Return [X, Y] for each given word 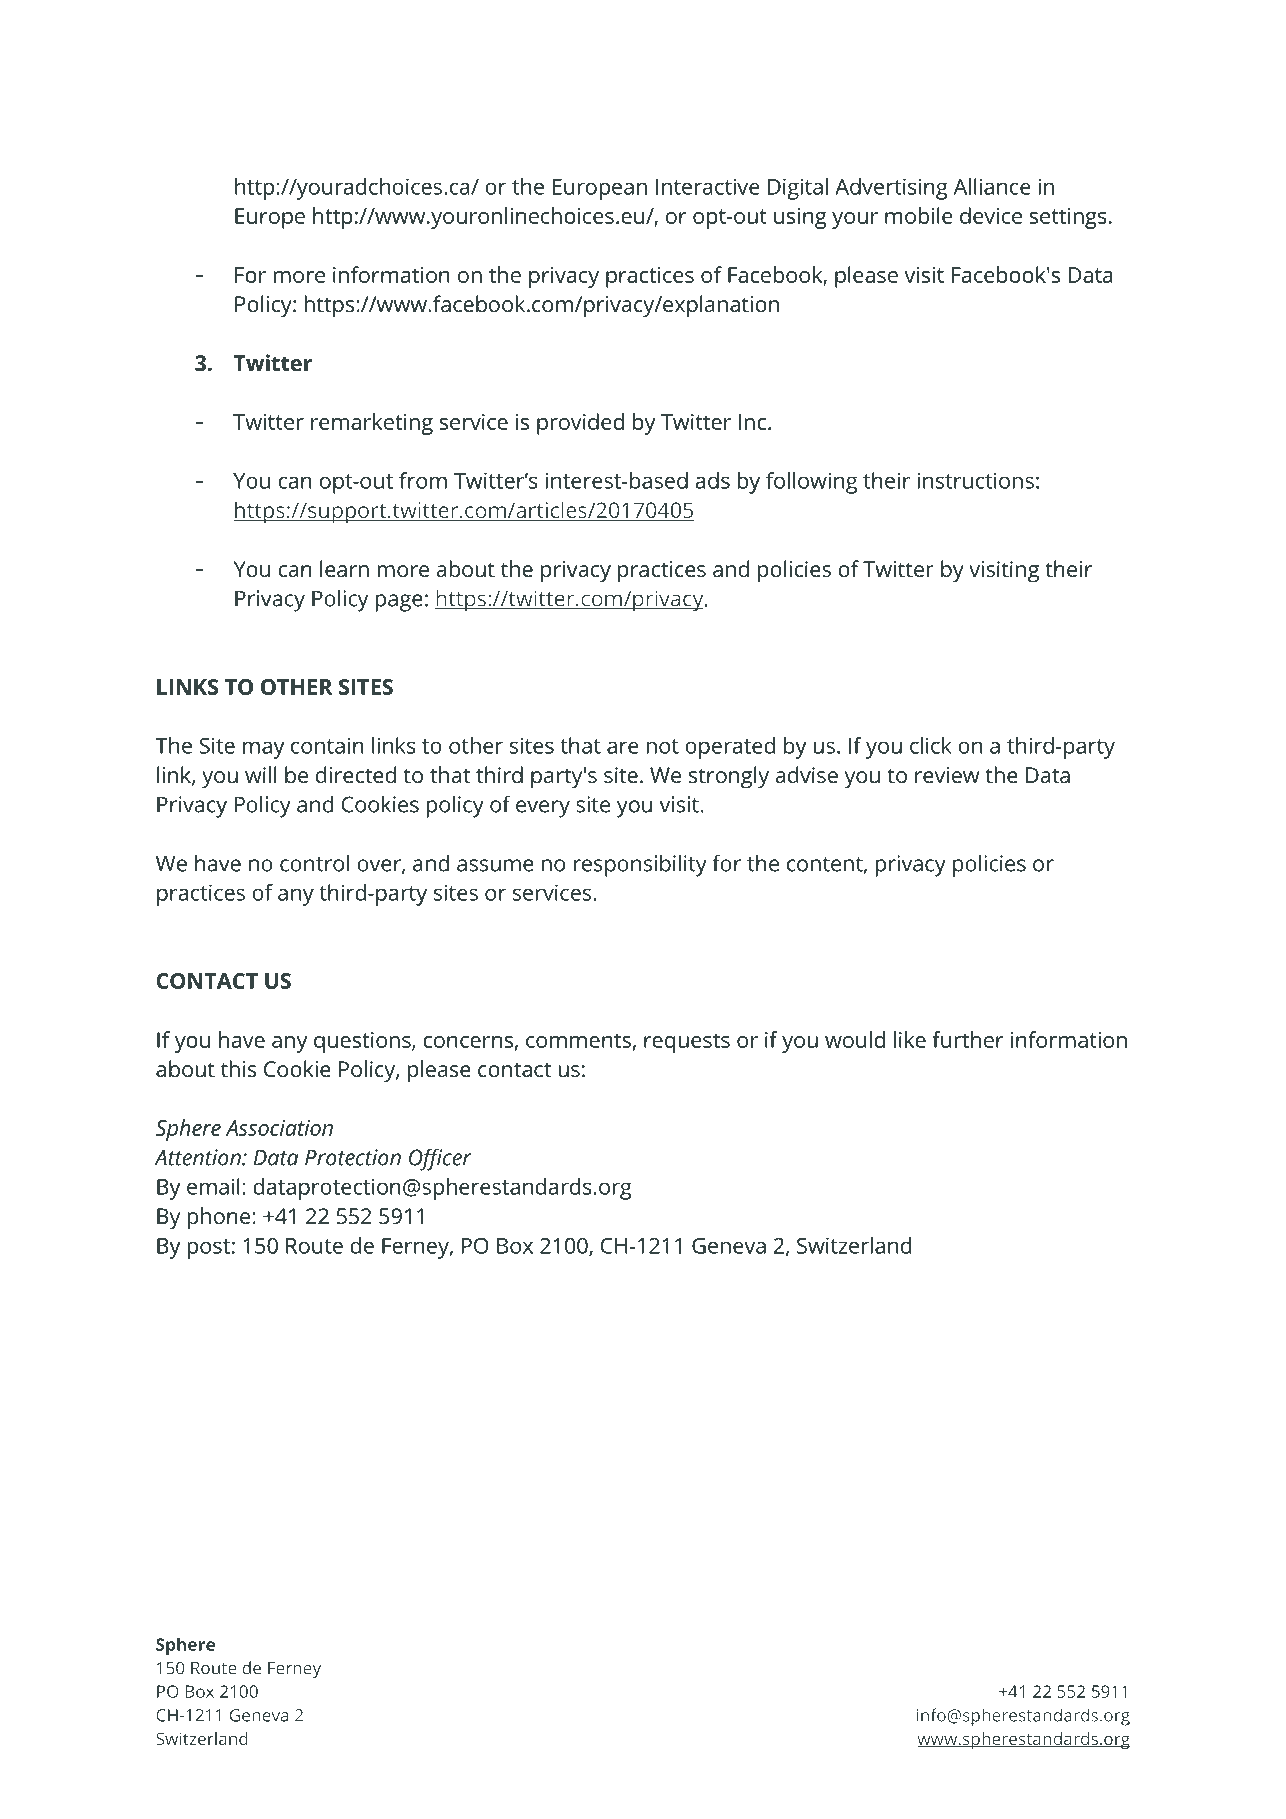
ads [712, 480]
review [947, 775]
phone [219, 1218]
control [314, 863]
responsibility [640, 866]
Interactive [708, 186]
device [991, 215]
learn [344, 569]
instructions [975, 480]
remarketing [372, 424]
